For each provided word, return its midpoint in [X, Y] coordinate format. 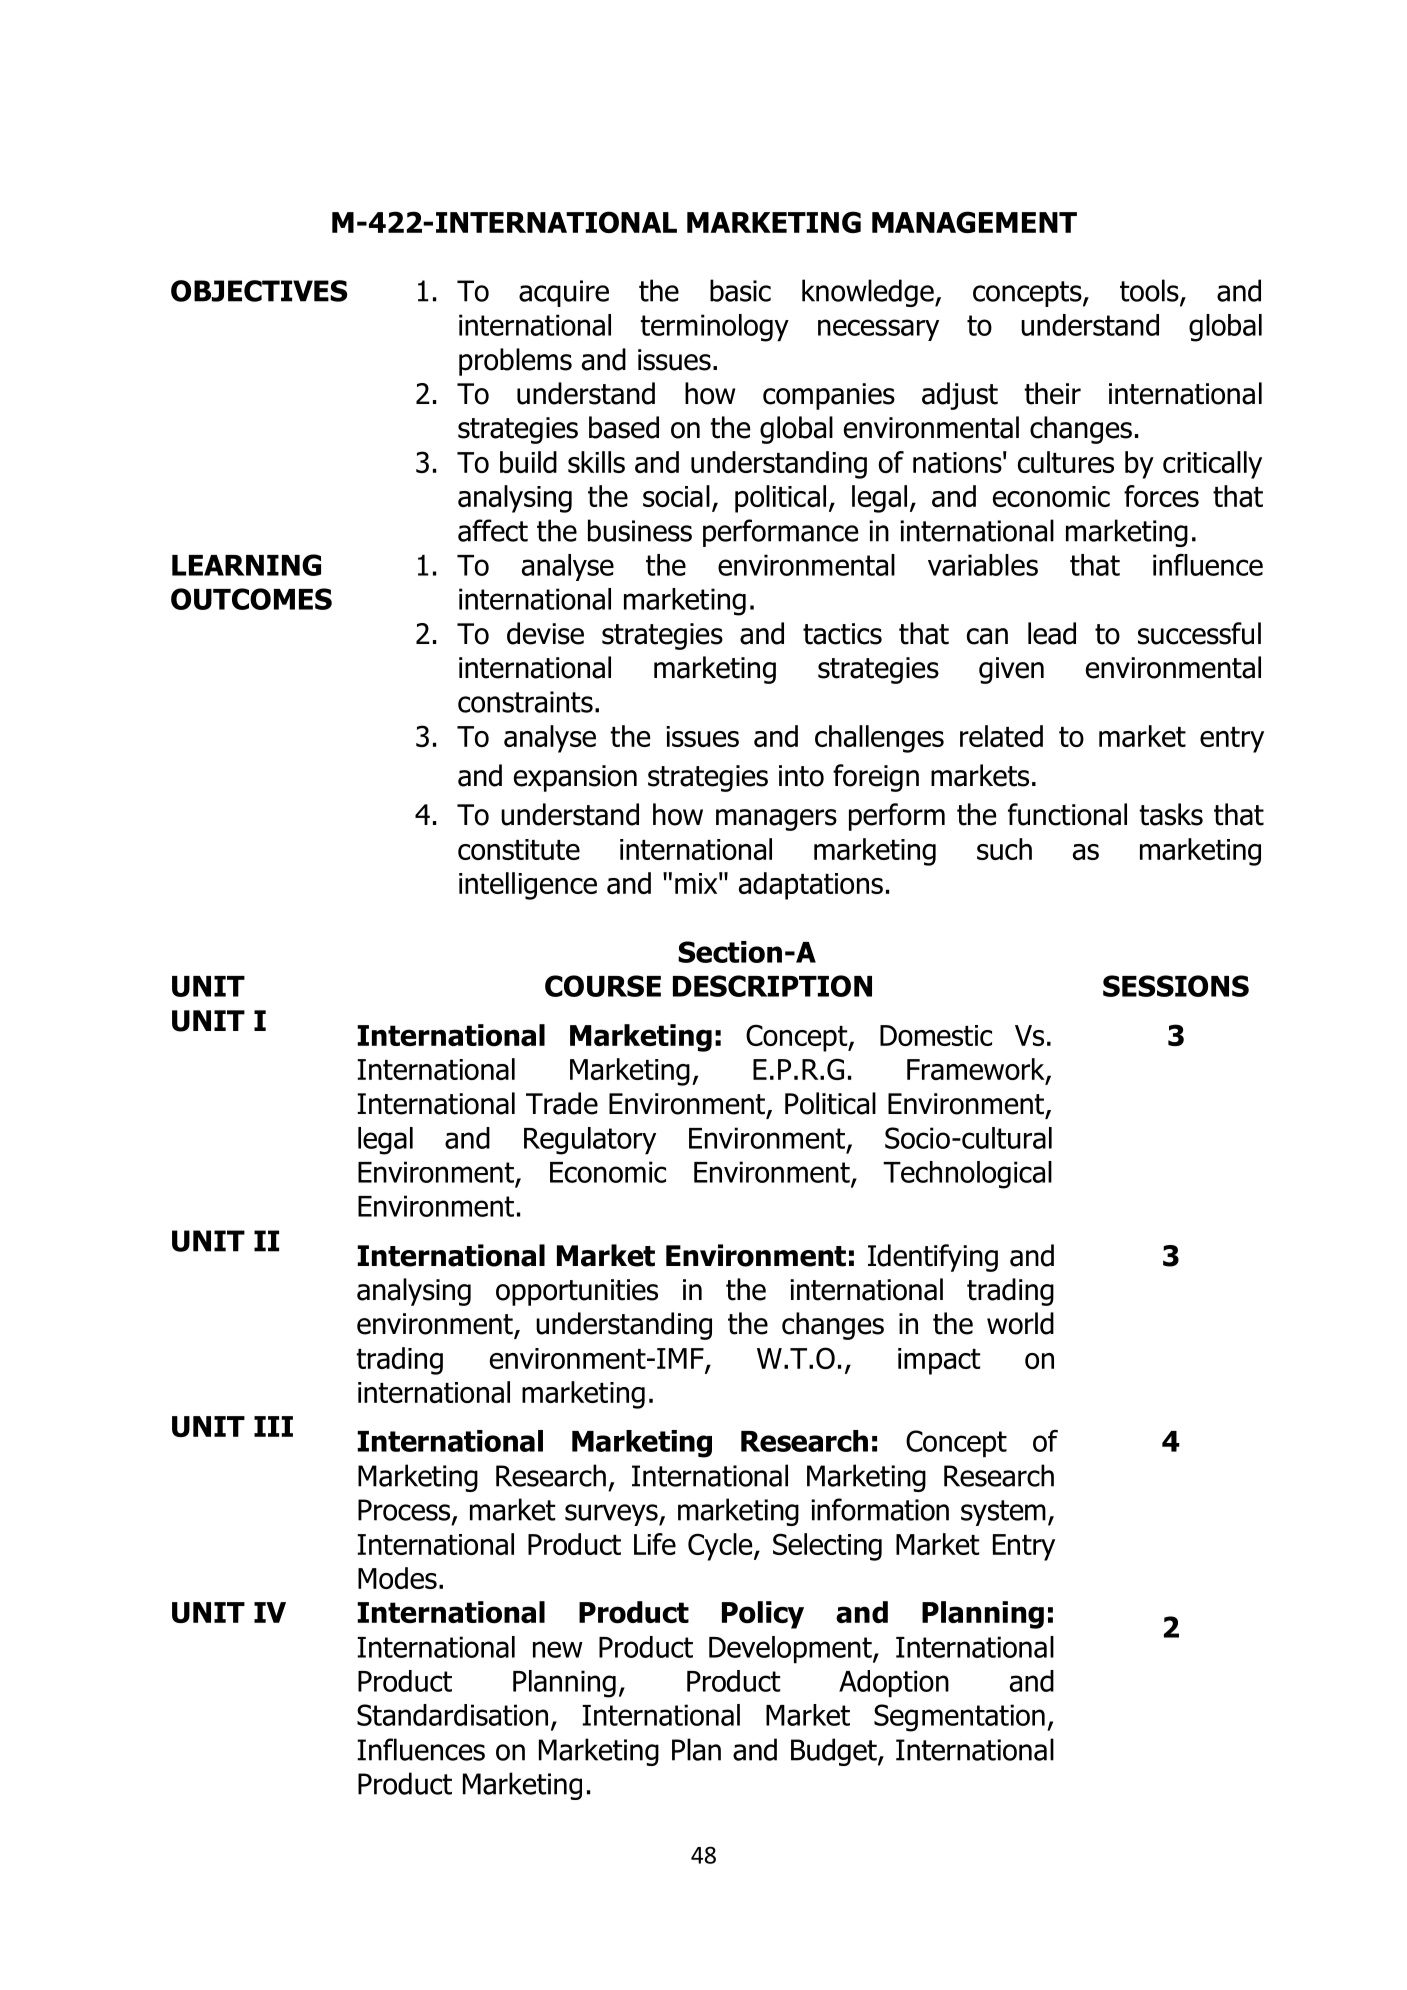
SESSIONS [1176, 986]
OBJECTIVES [259, 291]
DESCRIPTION [772, 986]
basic [740, 290]
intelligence [528, 886]
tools [1150, 291]
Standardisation [452, 1715]
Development [791, 1650]
